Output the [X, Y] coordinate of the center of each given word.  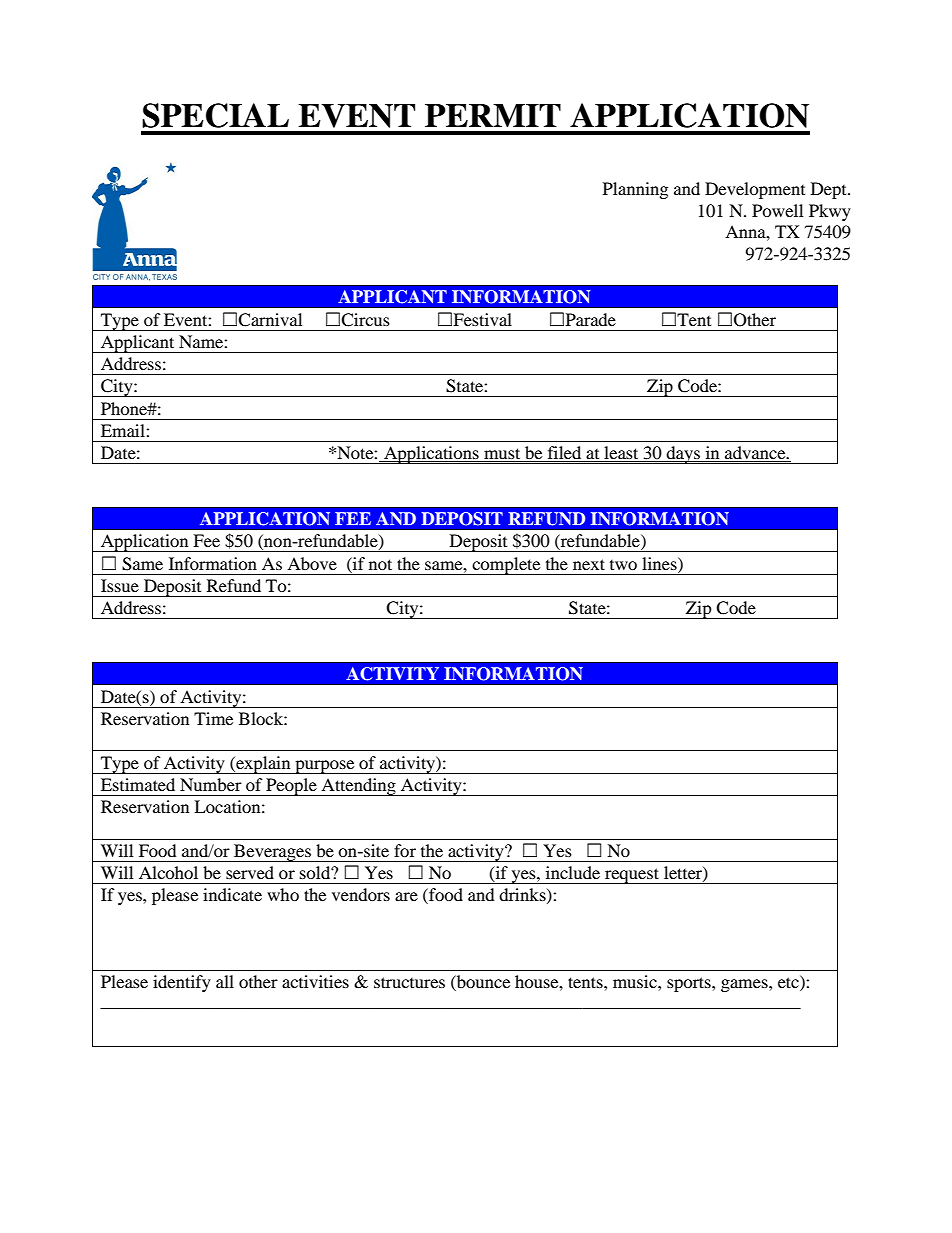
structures [409, 982]
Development [755, 190]
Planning [635, 190]
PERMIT [493, 115]
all [225, 981]
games [745, 985]
